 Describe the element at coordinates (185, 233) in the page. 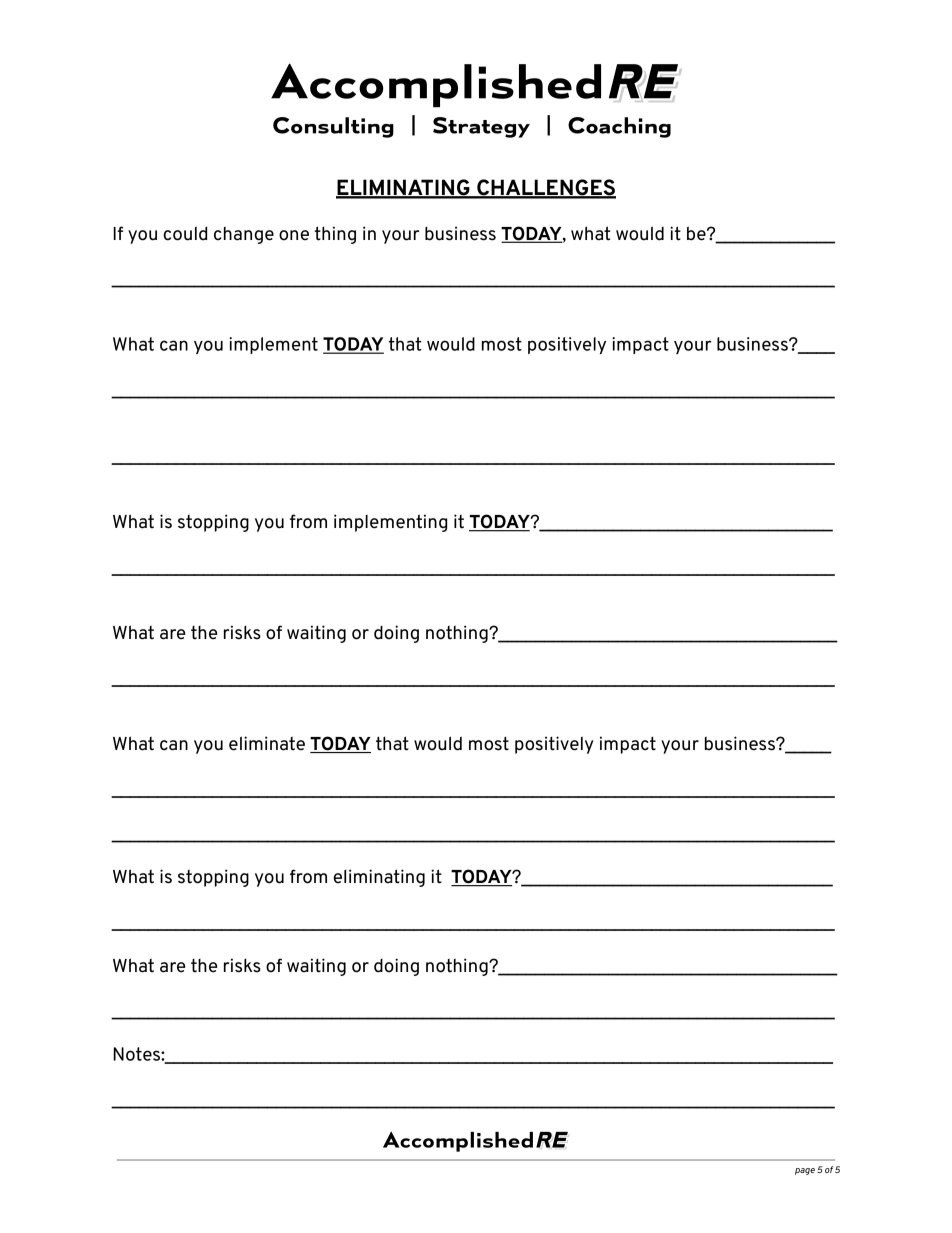

I see `could` at that location.
